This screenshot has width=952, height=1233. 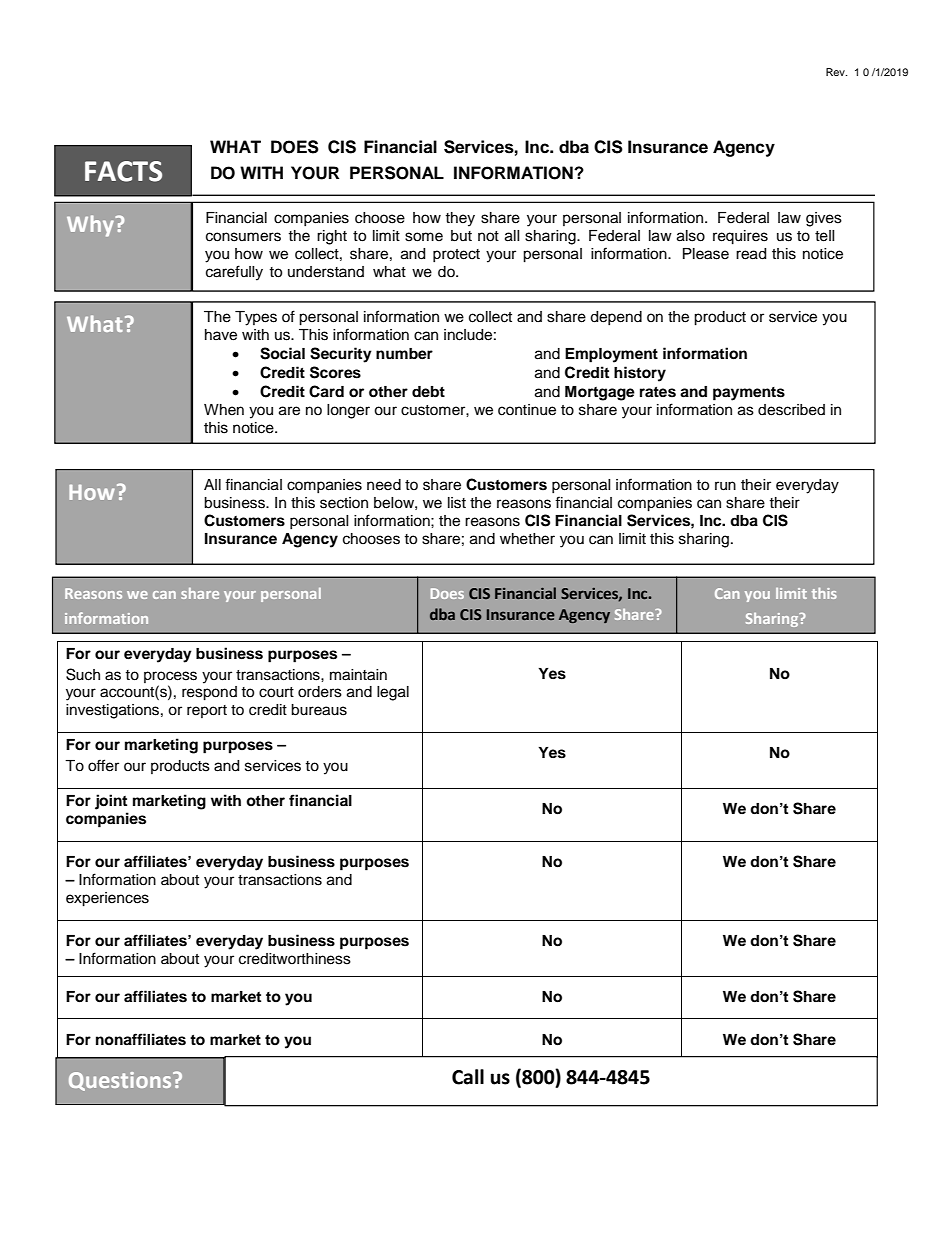 I want to click on FACTS, so click(x=123, y=171).
